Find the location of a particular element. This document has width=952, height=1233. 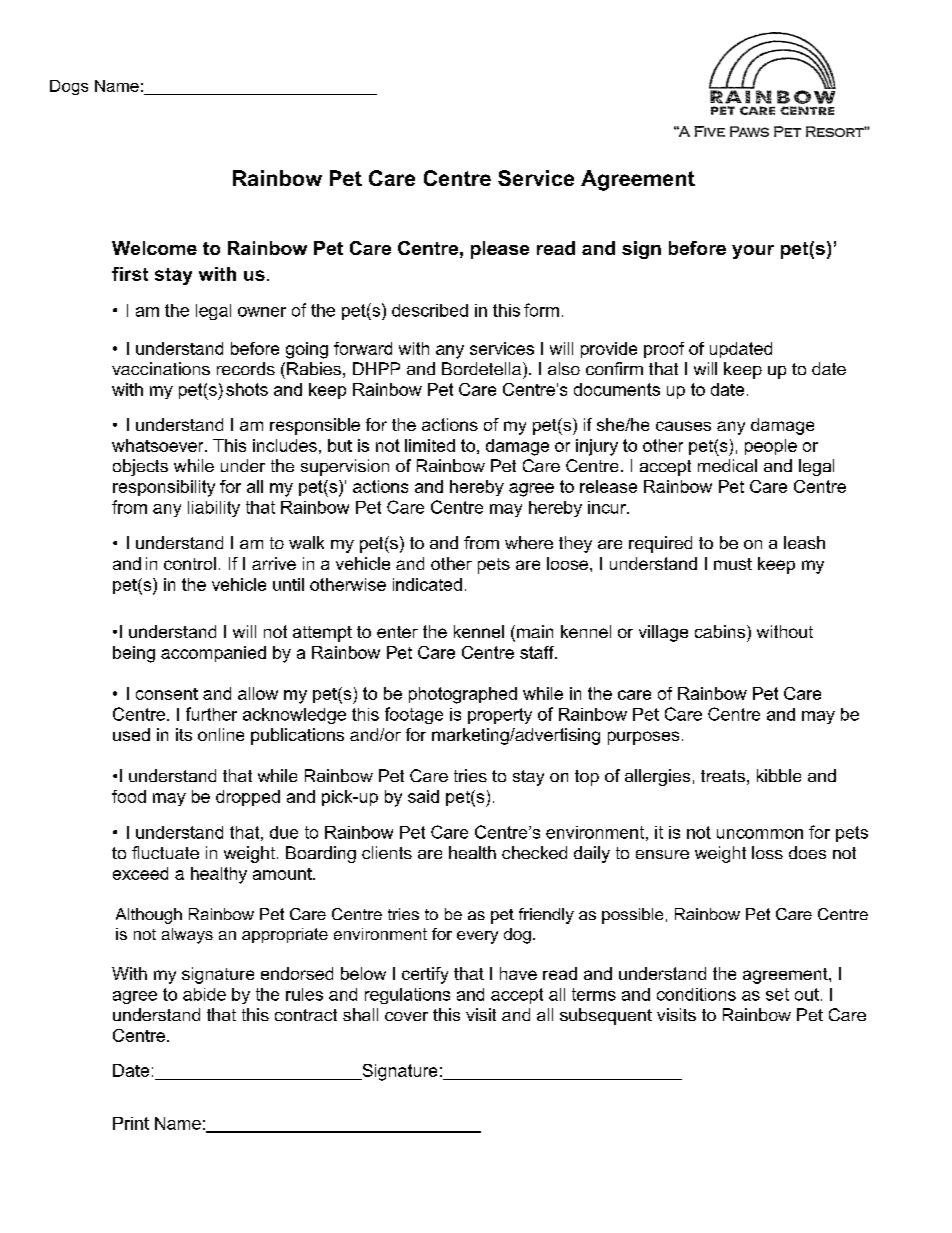

described is located at coordinates (430, 310).
